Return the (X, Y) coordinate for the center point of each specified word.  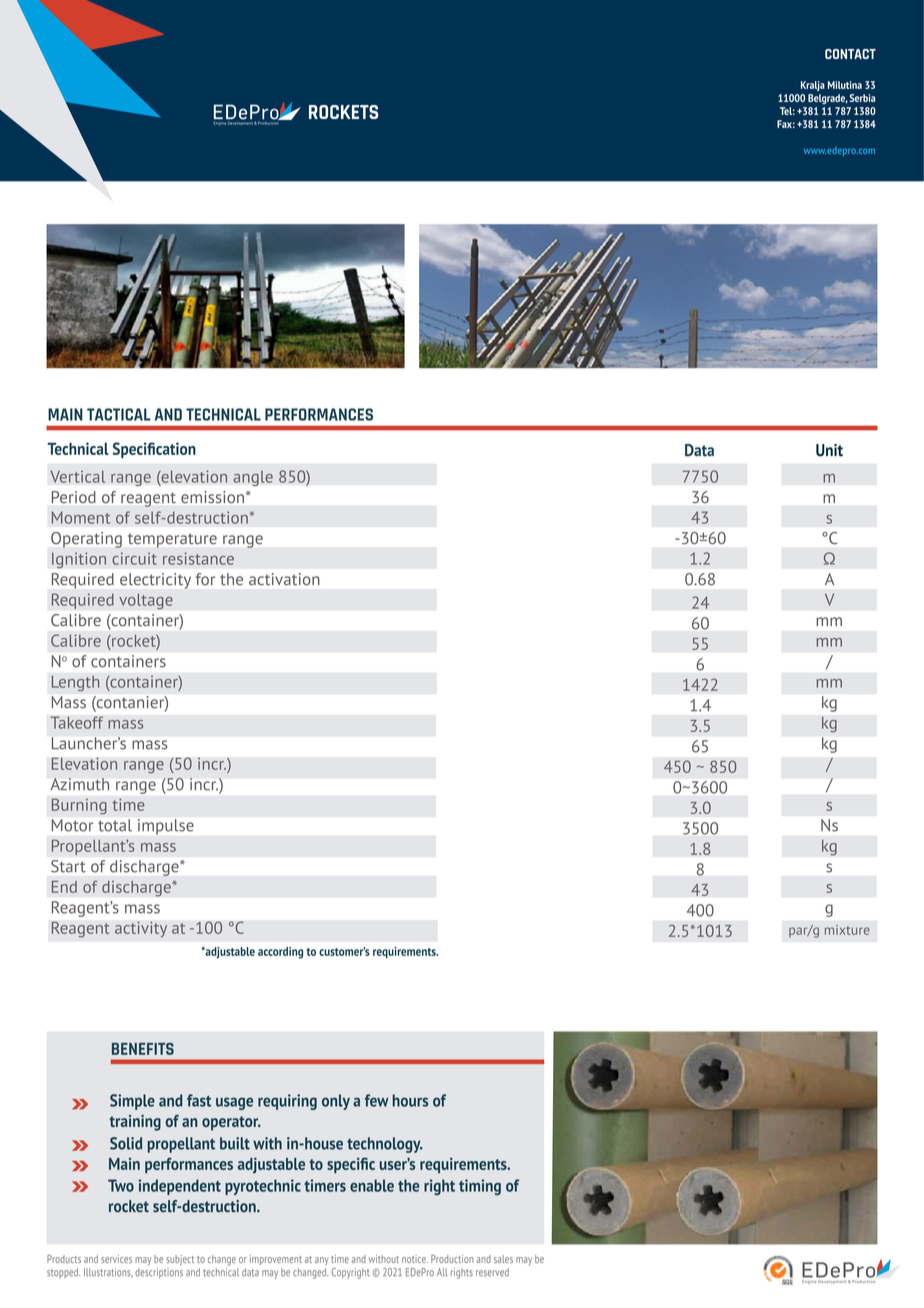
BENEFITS (143, 1049)
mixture (847, 930)
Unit (829, 450)
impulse (166, 827)
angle (253, 478)
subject (180, 1260)
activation (284, 579)
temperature (172, 540)
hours (410, 1100)
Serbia (862, 98)
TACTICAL (119, 414)
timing (480, 1187)
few (376, 1100)
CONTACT (850, 54)
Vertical (77, 476)
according (280, 953)
